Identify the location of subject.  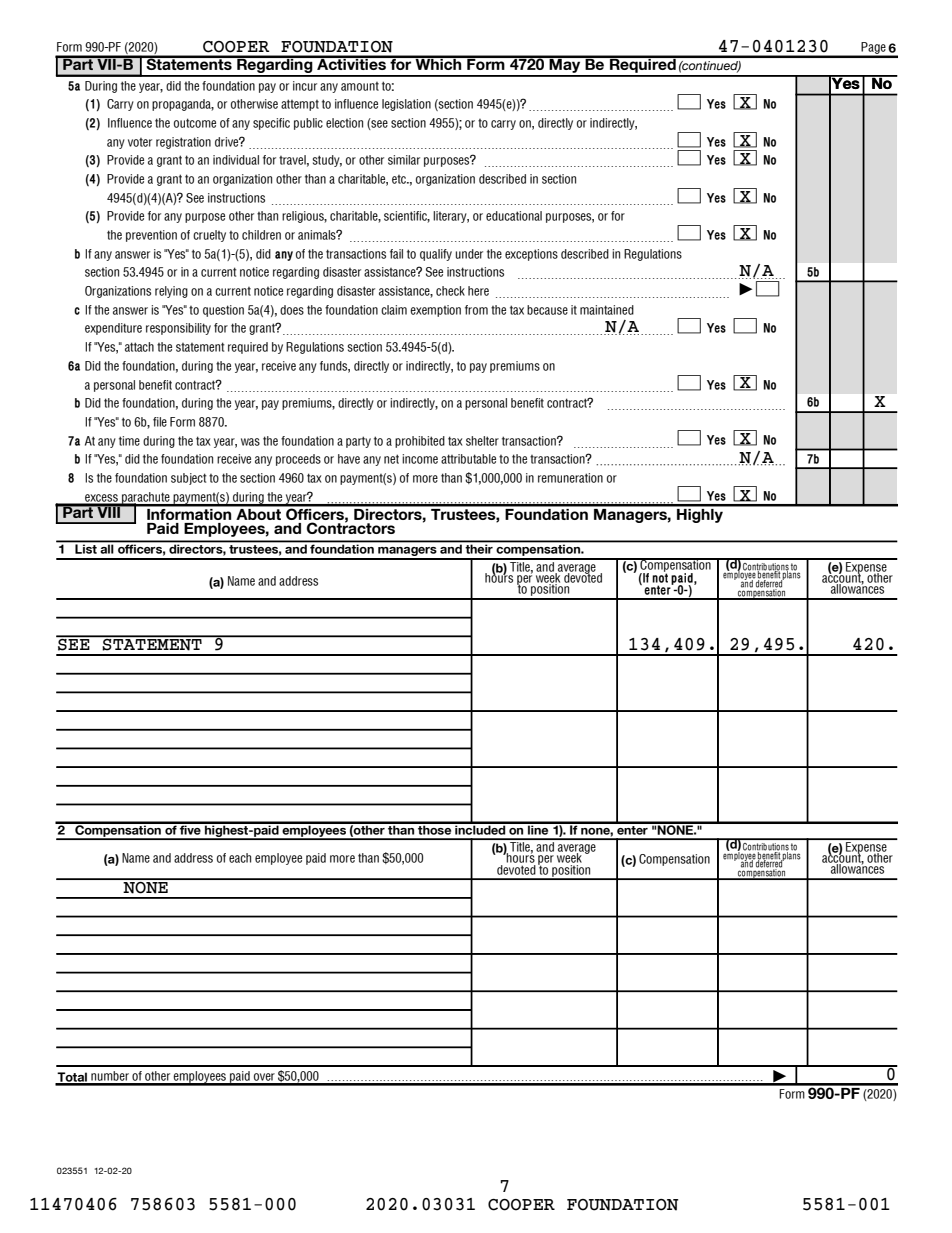
(189, 479).
